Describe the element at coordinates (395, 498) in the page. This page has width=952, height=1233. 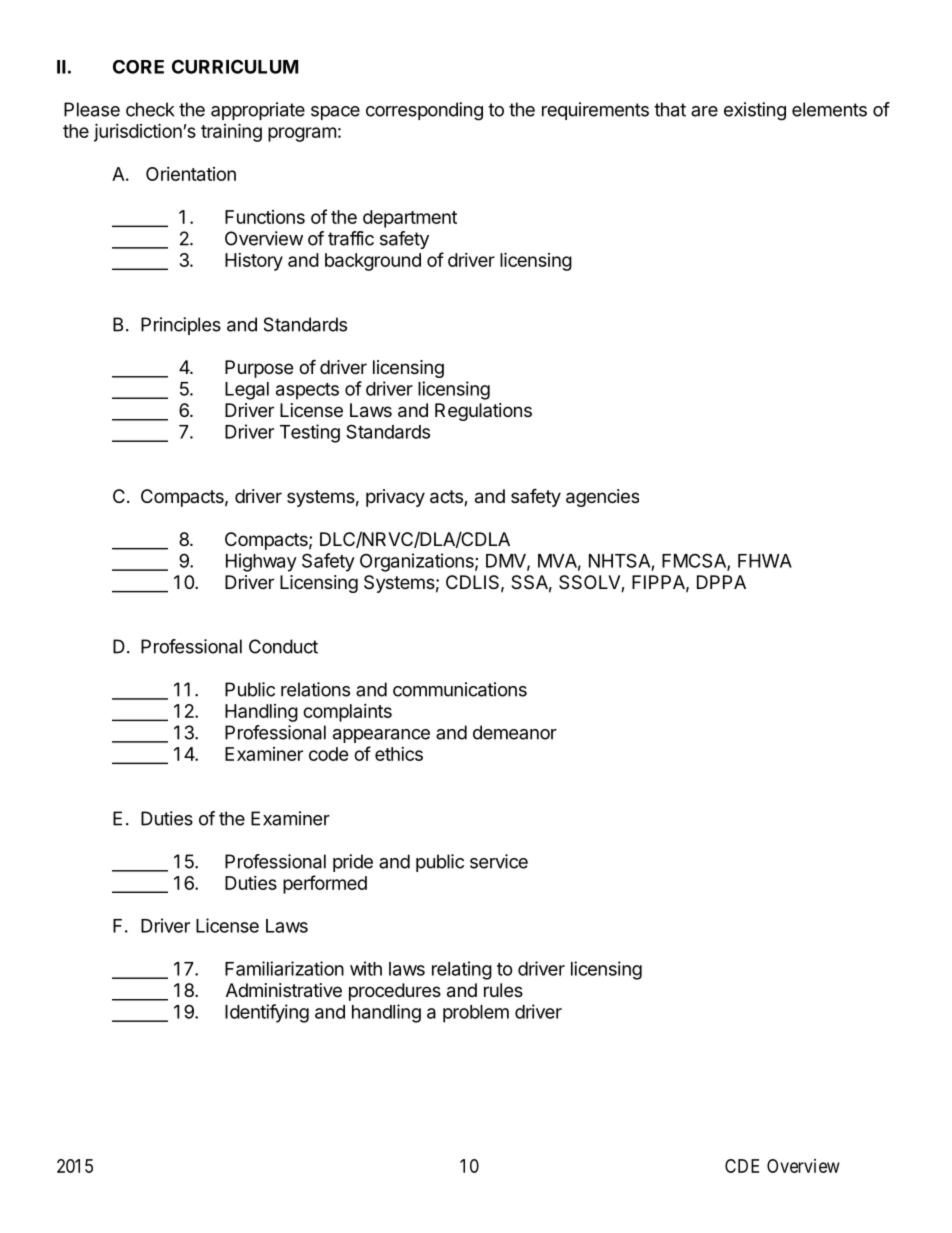
I see `privacy` at that location.
